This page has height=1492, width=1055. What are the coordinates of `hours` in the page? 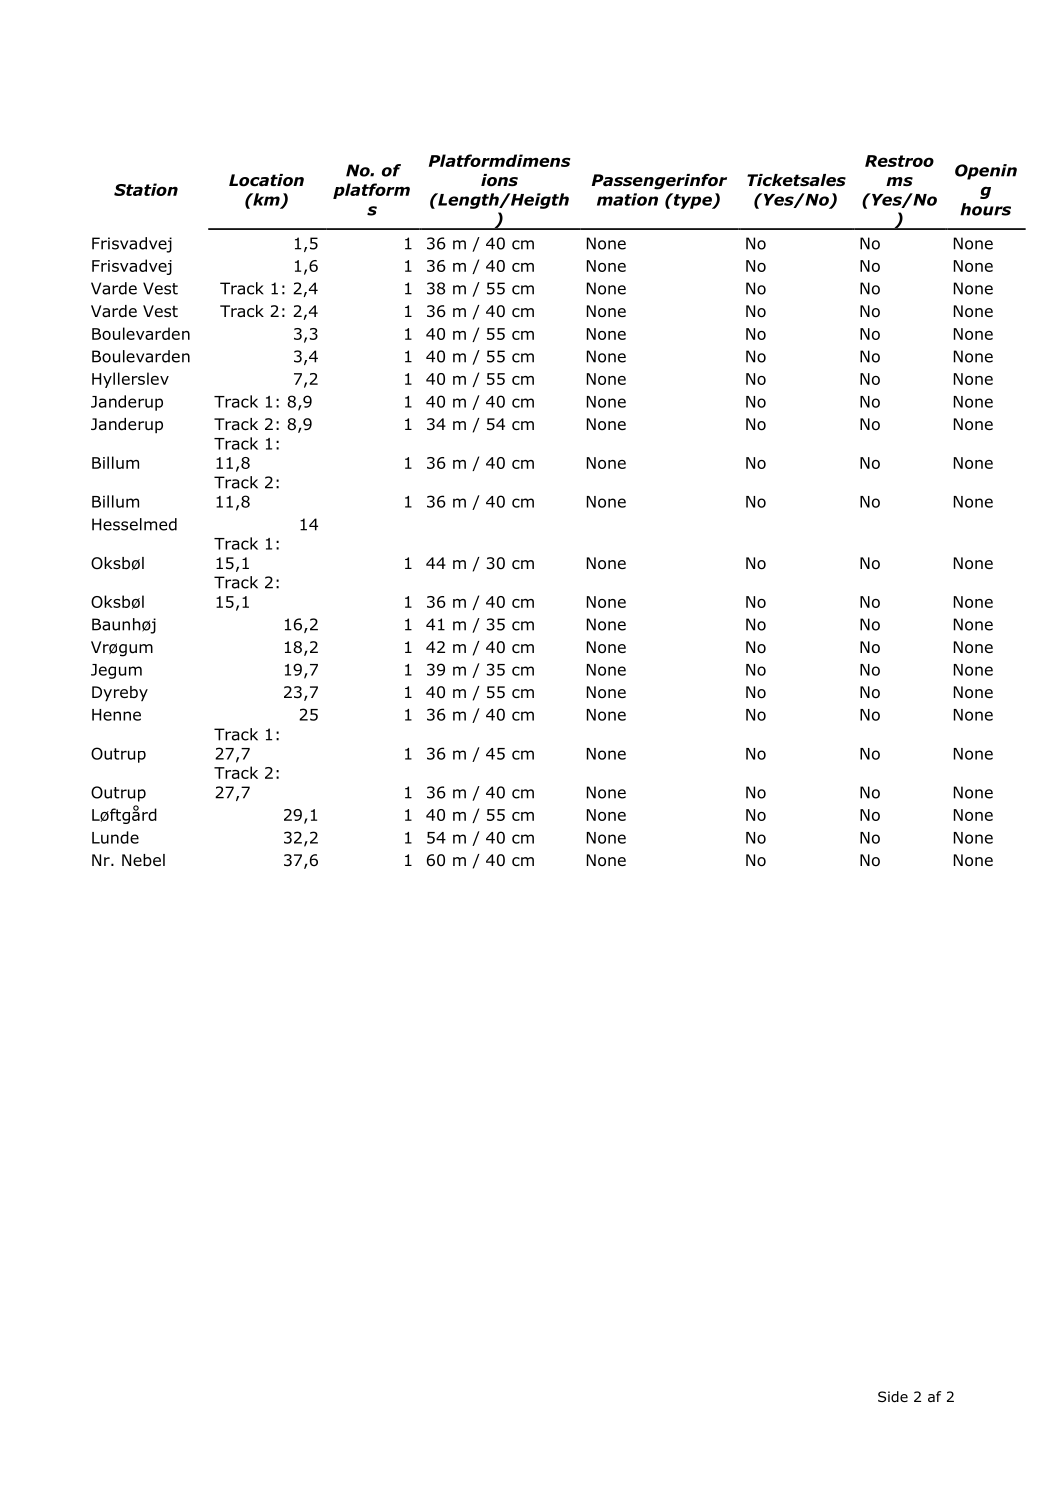 It's located at (985, 209).
